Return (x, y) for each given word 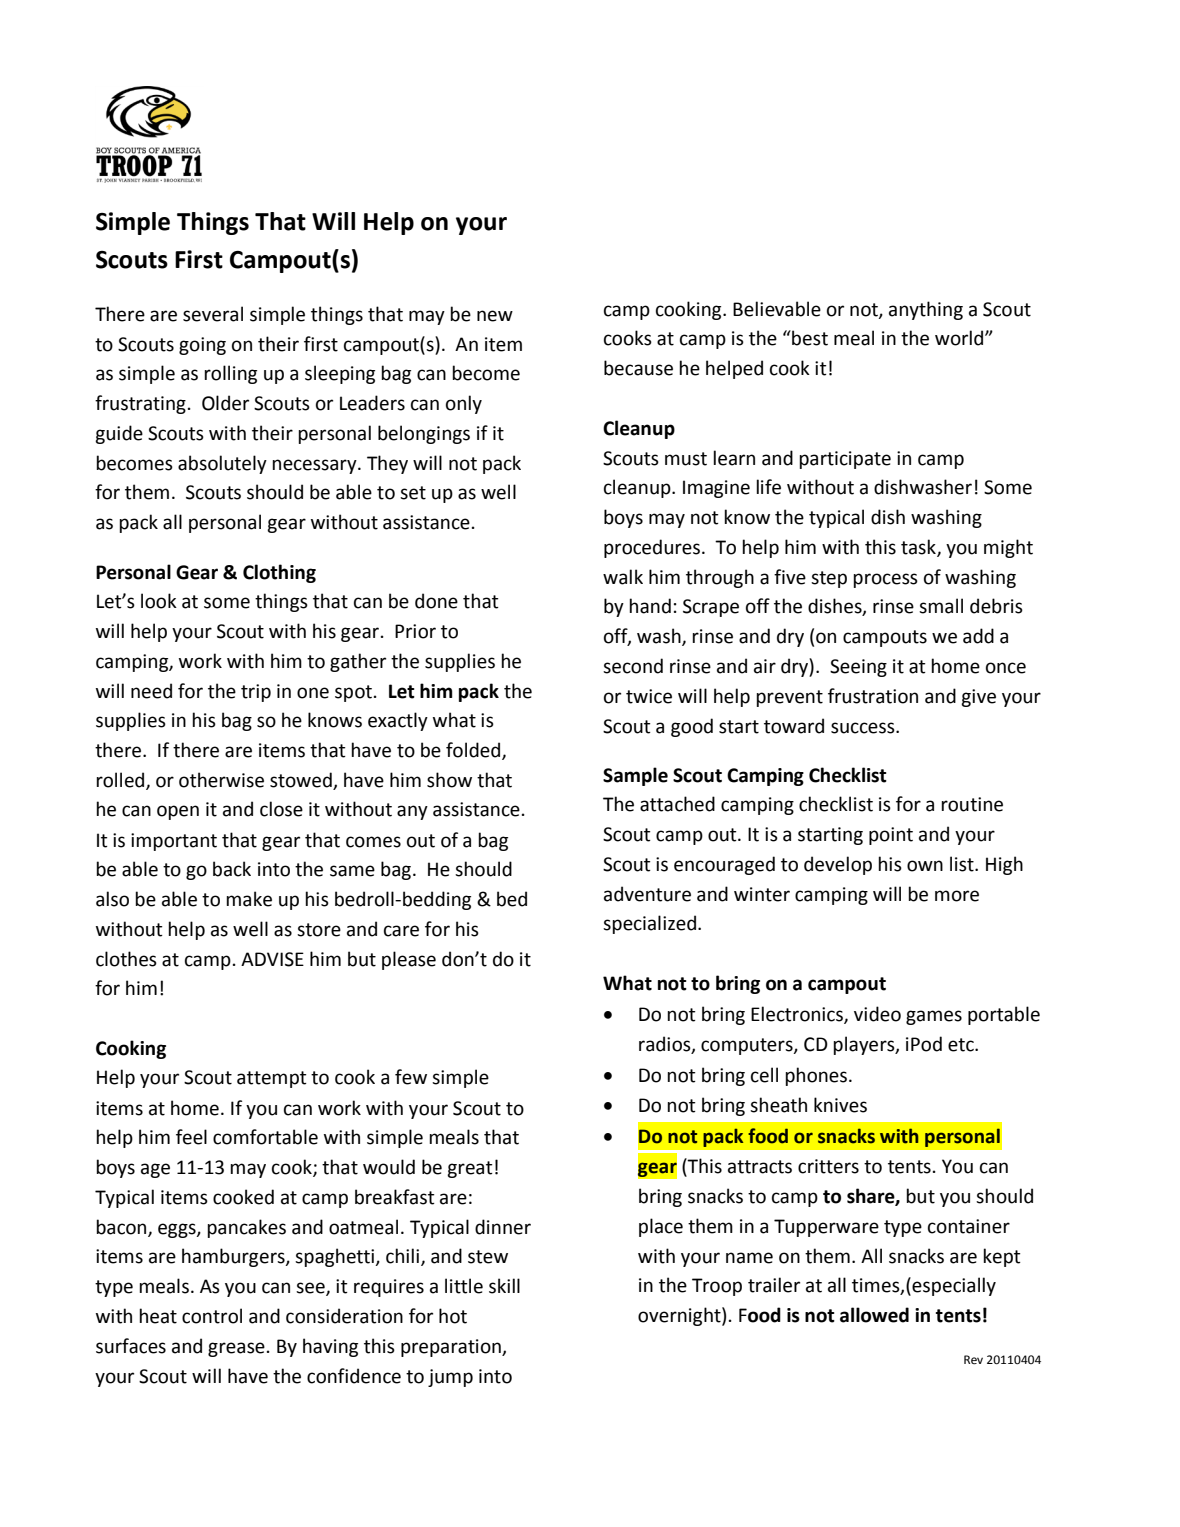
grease (236, 1349)
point (891, 836)
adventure (647, 894)
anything (926, 310)
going (202, 346)
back (232, 869)
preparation (452, 1348)
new (495, 316)
